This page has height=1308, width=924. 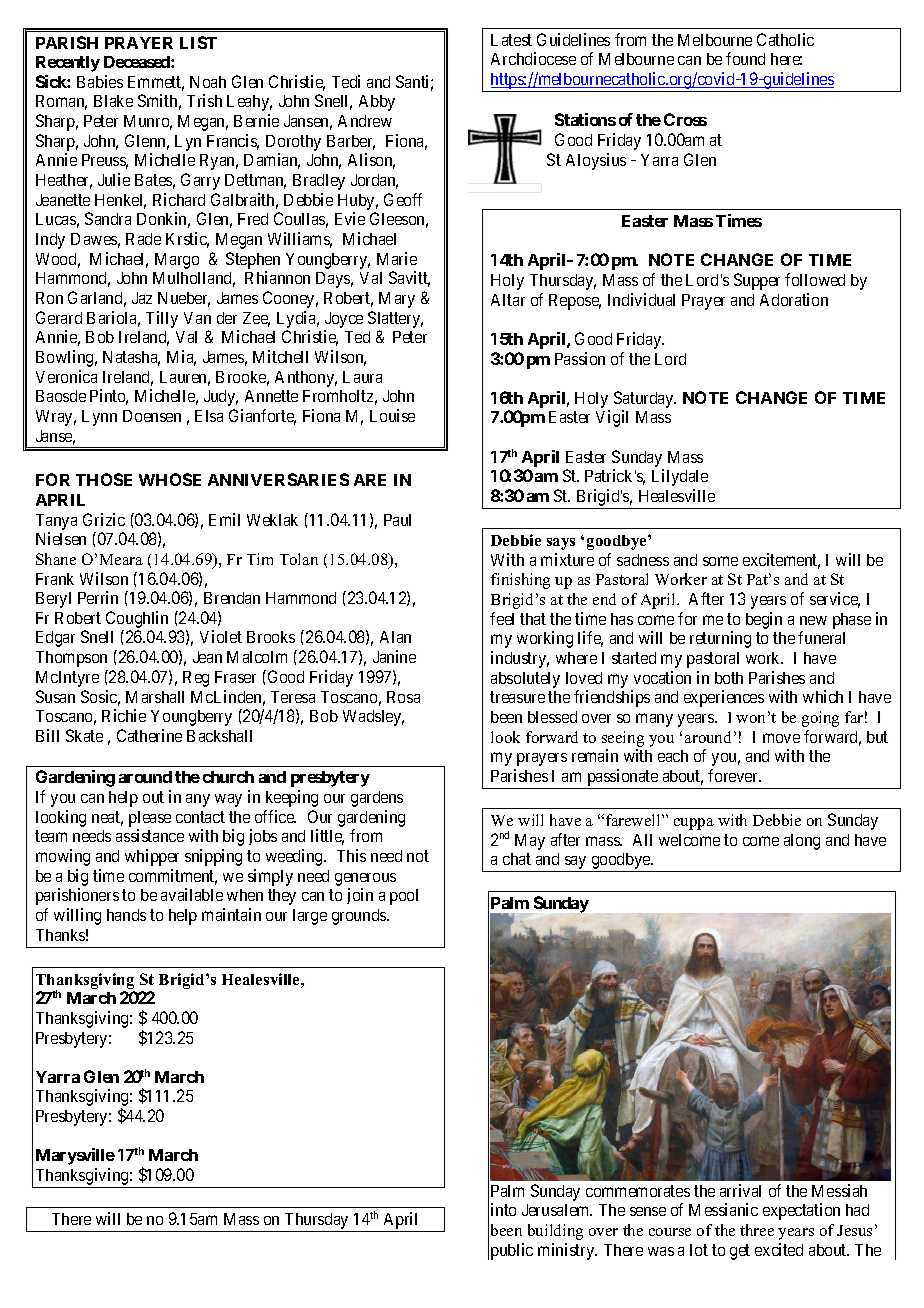 I want to click on Deceased, so click(x=138, y=62).
